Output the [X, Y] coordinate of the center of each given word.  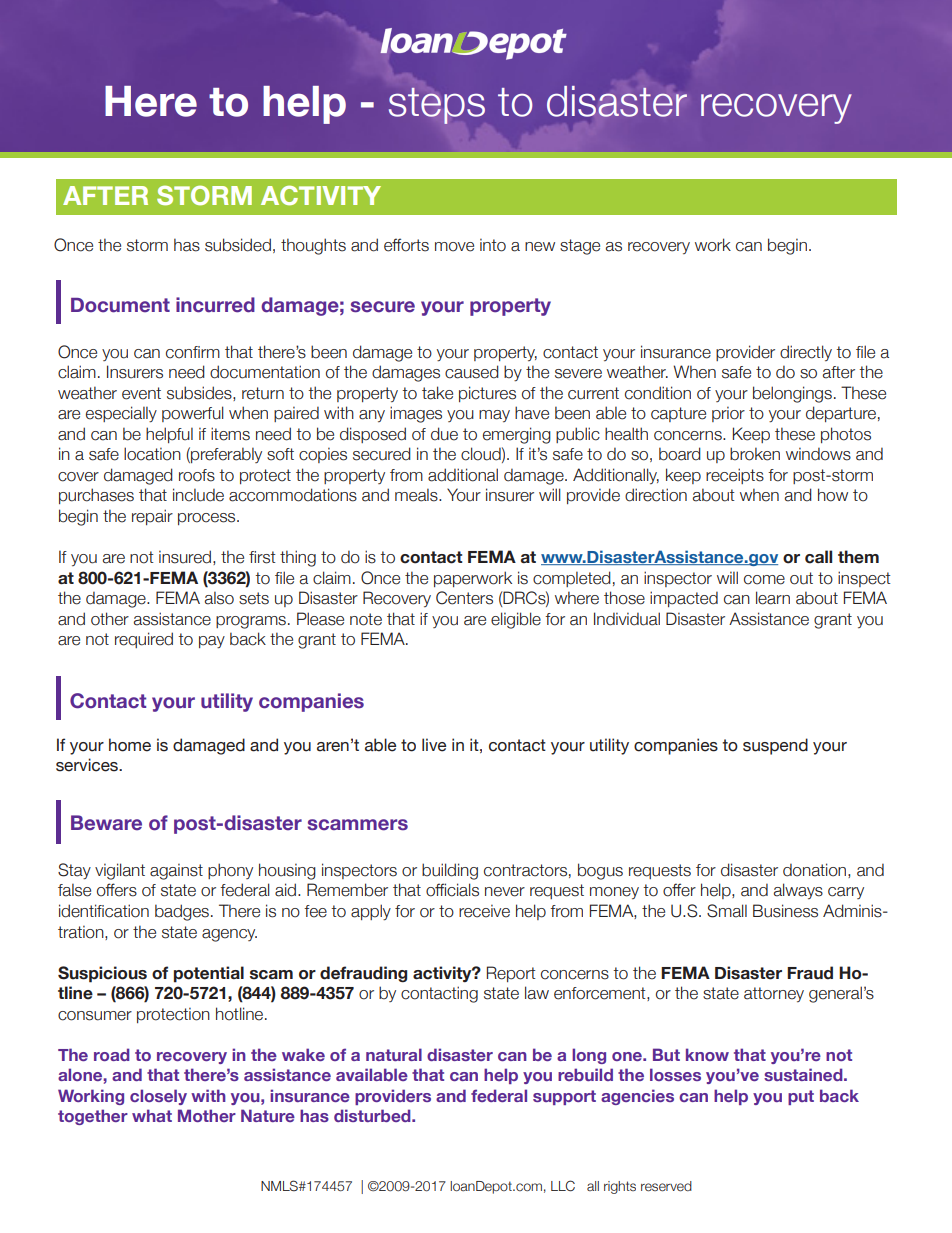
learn [773, 598]
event [141, 393]
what [152, 1115]
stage [580, 247]
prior [728, 414]
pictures [487, 394]
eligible [516, 620]
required [144, 640]
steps [437, 105]
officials [452, 890]
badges [182, 912]
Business [785, 911]
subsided [238, 245]
